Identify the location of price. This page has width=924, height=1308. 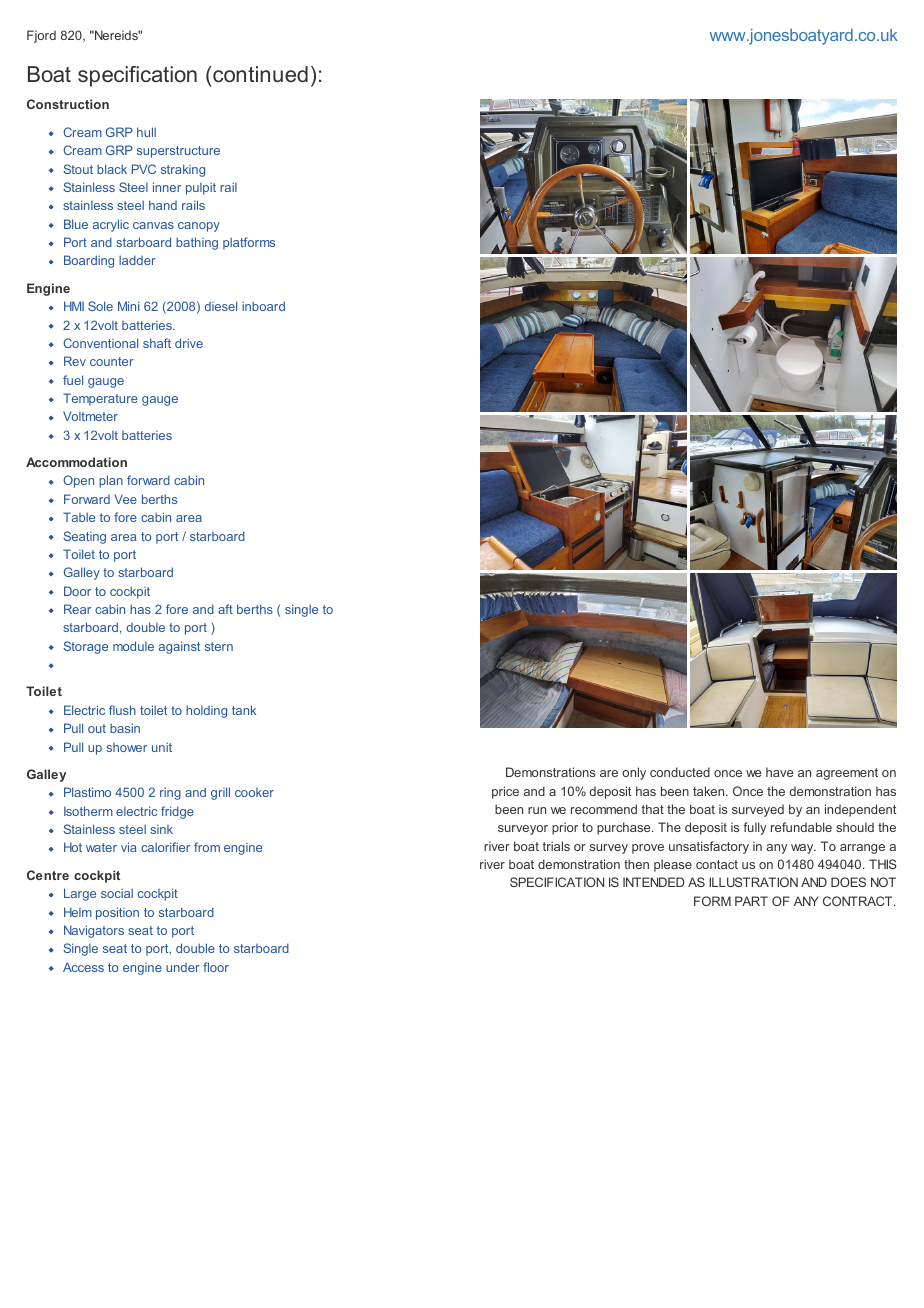
(505, 792).
